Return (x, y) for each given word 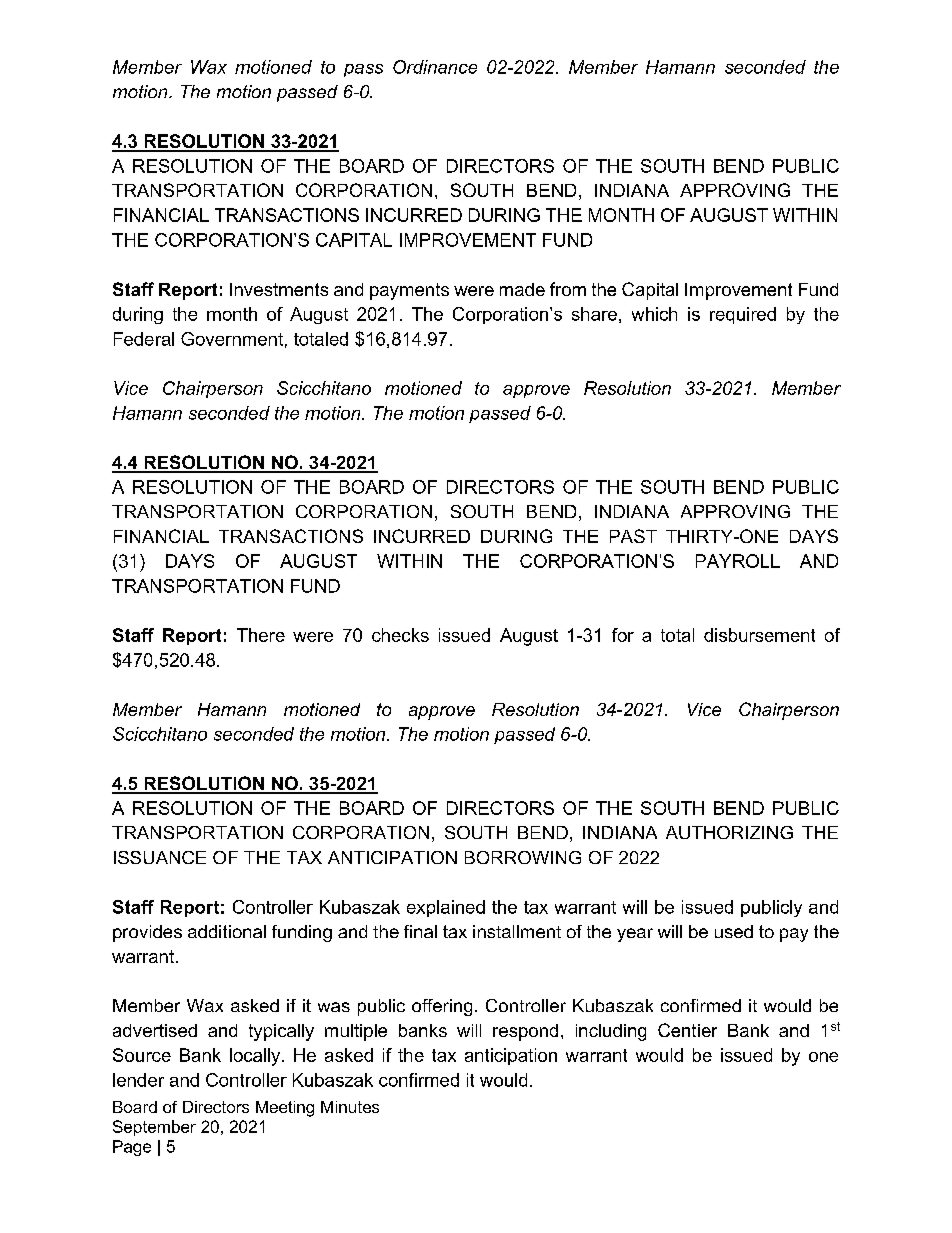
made (522, 289)
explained (446, 908)
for (623, 635)
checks (400, 635)
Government (232, 339)
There (261, 635)
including (611, 1032)
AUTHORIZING (729, 832)
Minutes (350, 1107)
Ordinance (435, 67)
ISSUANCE (160, 857)
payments (409, 291)
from (568, 289)
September (154, 1128)
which (654, 314)
